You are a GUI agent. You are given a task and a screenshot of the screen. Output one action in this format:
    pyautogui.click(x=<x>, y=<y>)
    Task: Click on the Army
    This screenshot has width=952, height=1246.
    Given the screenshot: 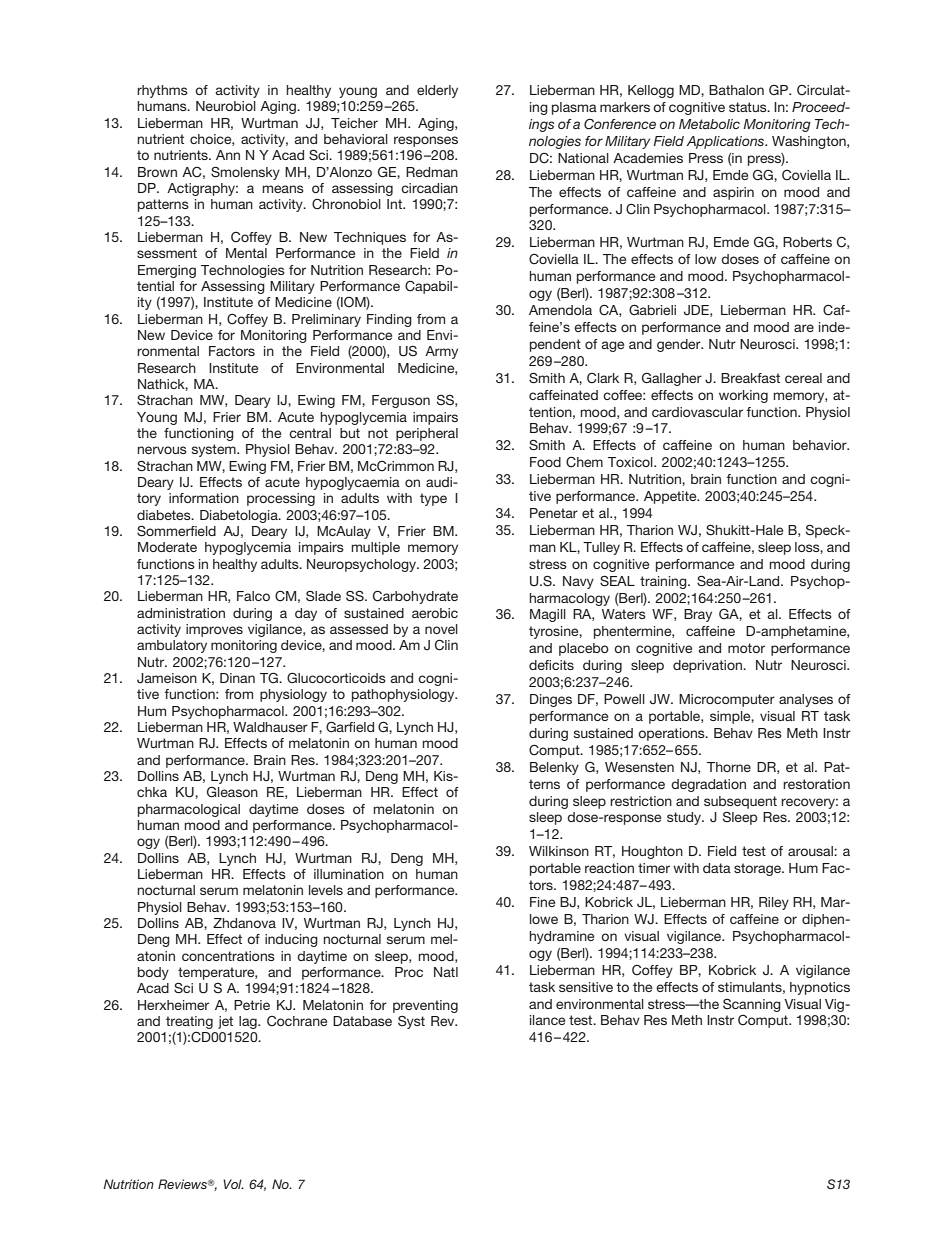 What is the action you would take?
    pyautogui.click(x=441, y=352)
